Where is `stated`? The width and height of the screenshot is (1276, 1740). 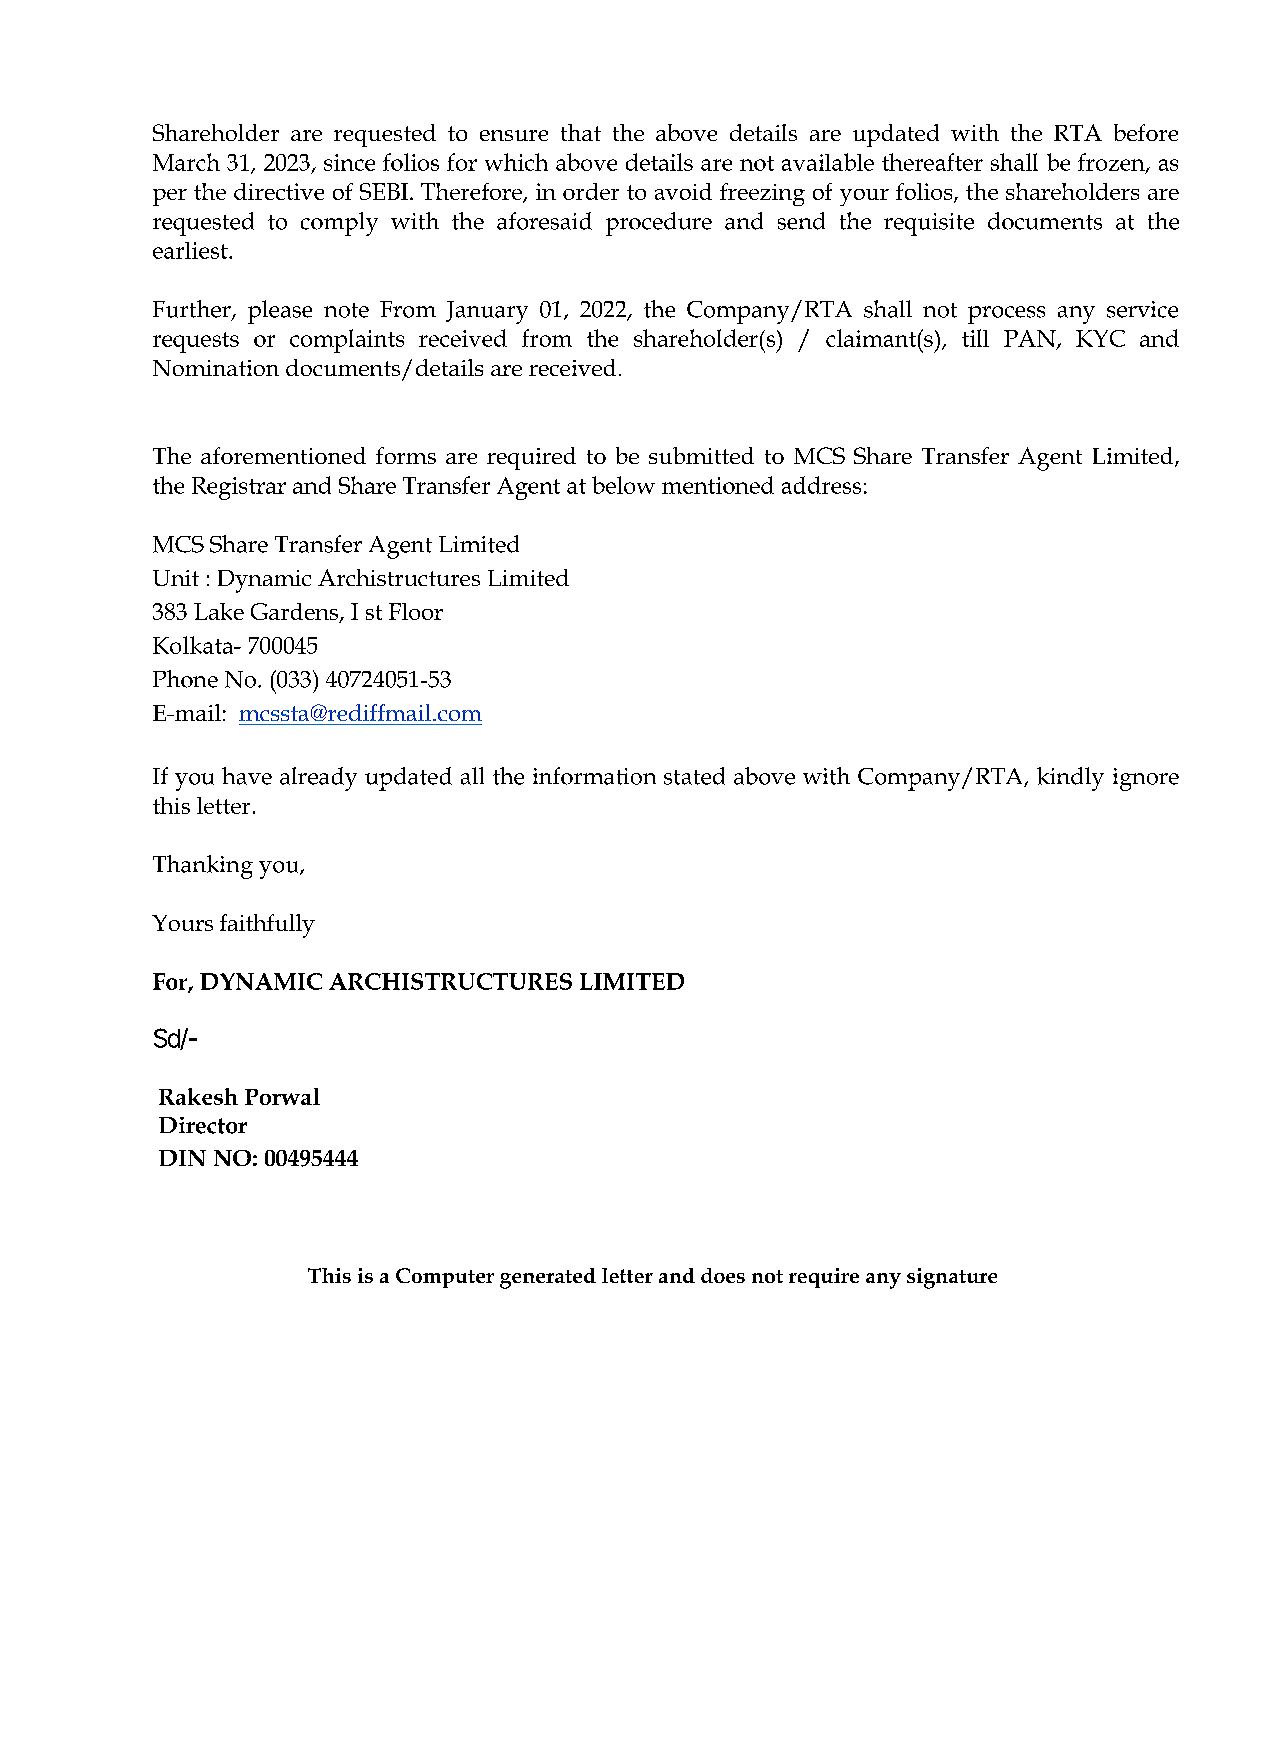 stated is located at coordinates (694, 776).
